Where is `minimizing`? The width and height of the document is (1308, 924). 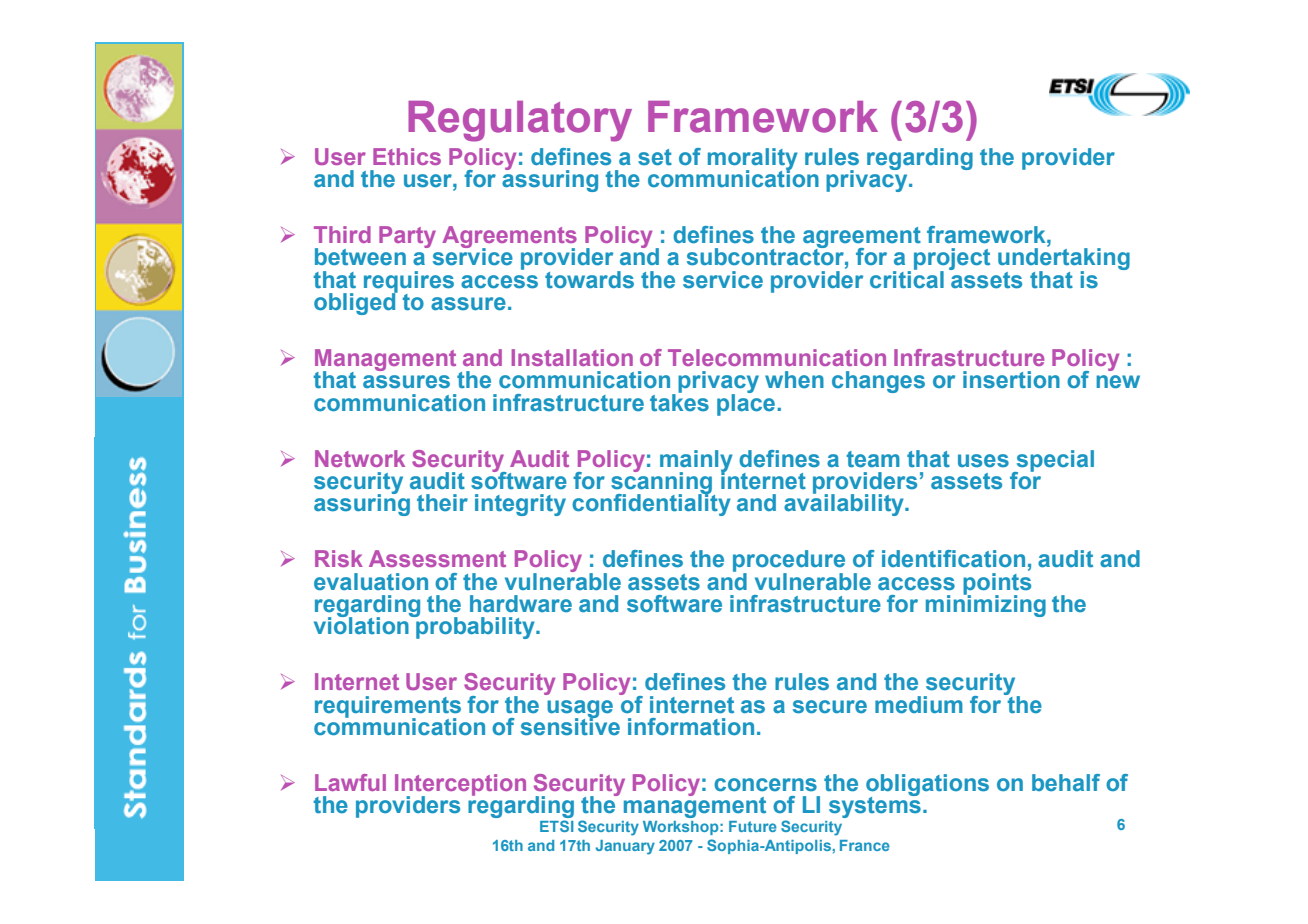
minimizing is located at coordinates (986, 605).
